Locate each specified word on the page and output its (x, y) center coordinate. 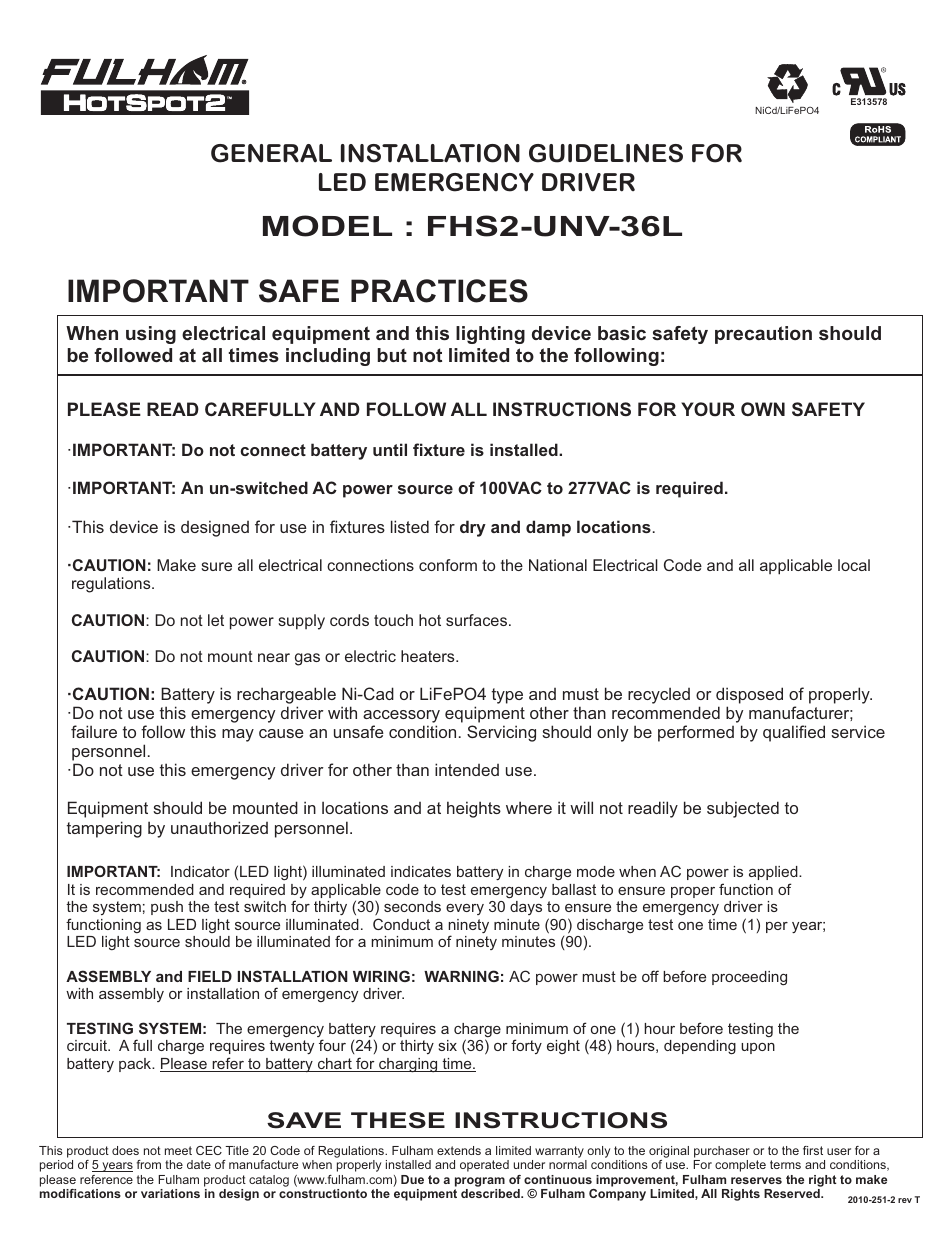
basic (622, 333)
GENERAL (271, 153)
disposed (749, 695)
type (507, 696)
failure (94, 731)
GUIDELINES (606, 153)
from (148, 1164)
